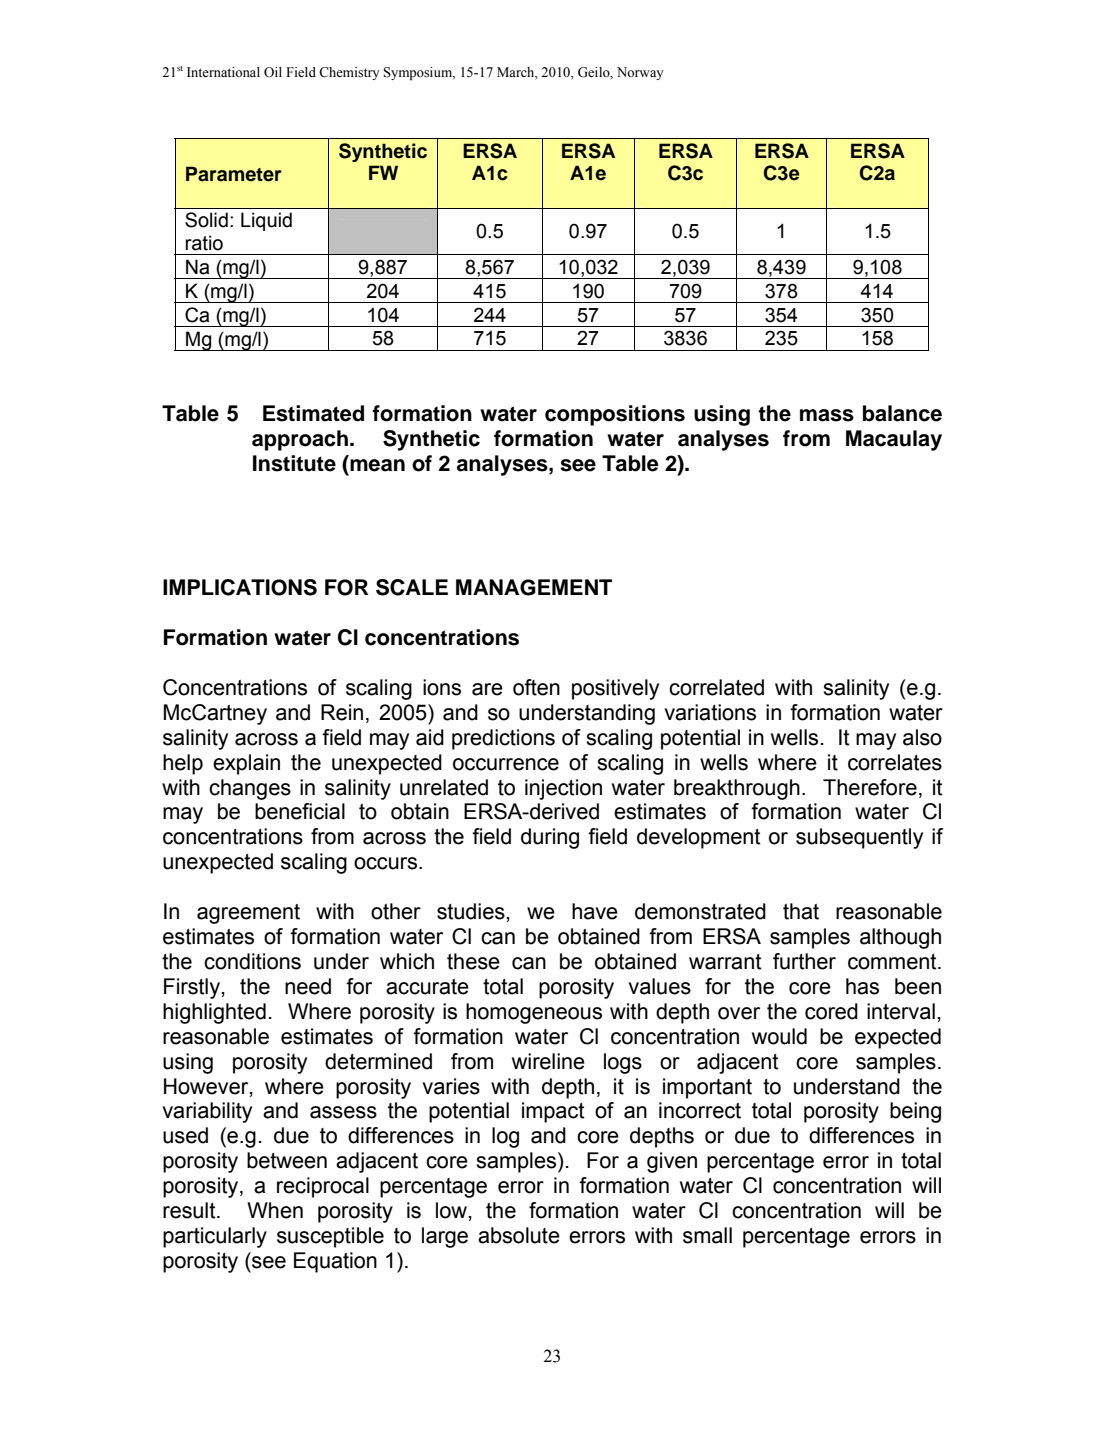  What do you see at coordinates (595, 911) in the image?
I see `have` at bounding box center [595, 911].
